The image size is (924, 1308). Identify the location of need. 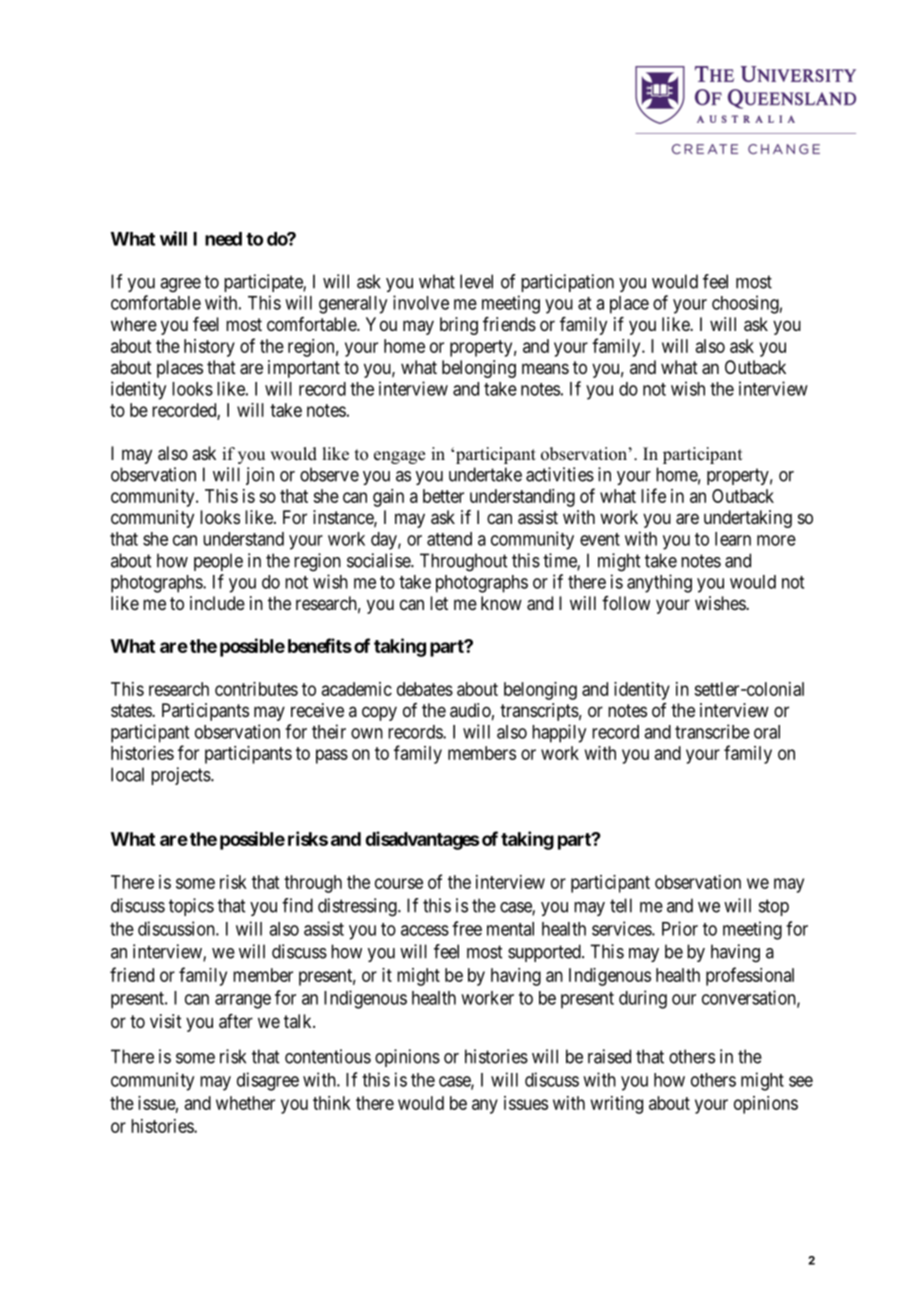
(223, 239).
